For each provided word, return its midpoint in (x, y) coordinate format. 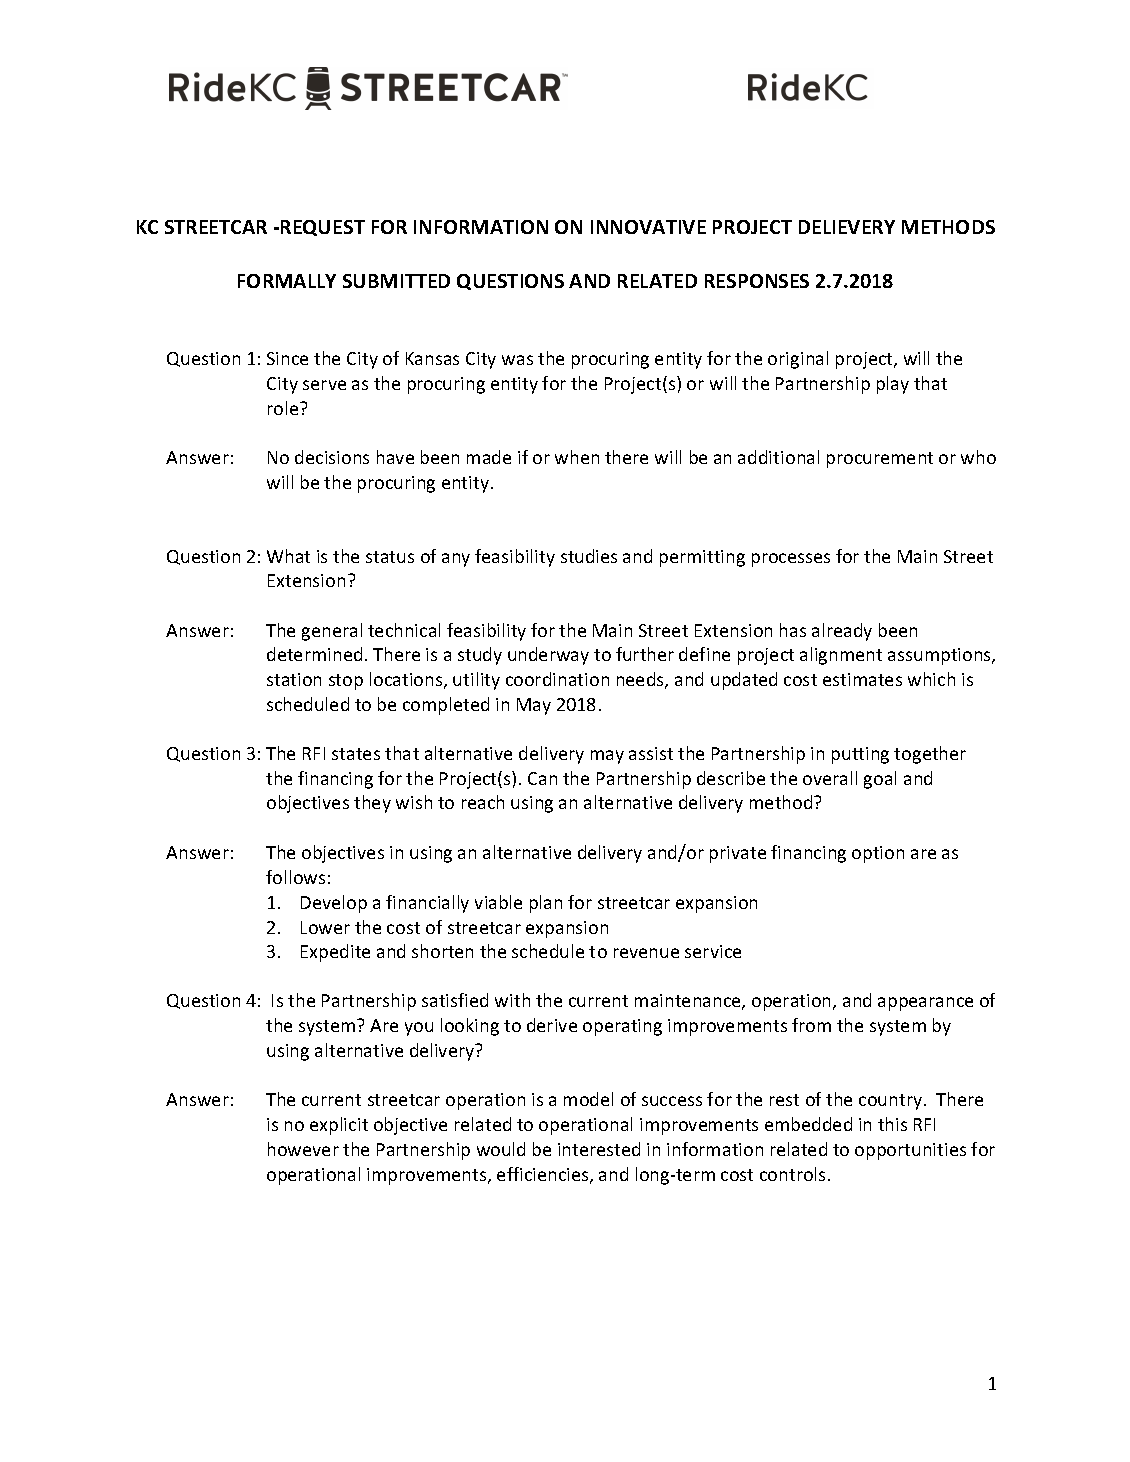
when (577, 457)
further (645, 654)
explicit (339, 1126)
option (878, 854)
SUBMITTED (396, 281)
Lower (325, 927)
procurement (880, 460)
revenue (646, 953)
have (395, 457)
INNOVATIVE (648, 227)
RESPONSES (757, 281)
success (672, 1101)
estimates (862, 679)
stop (346, 682)
